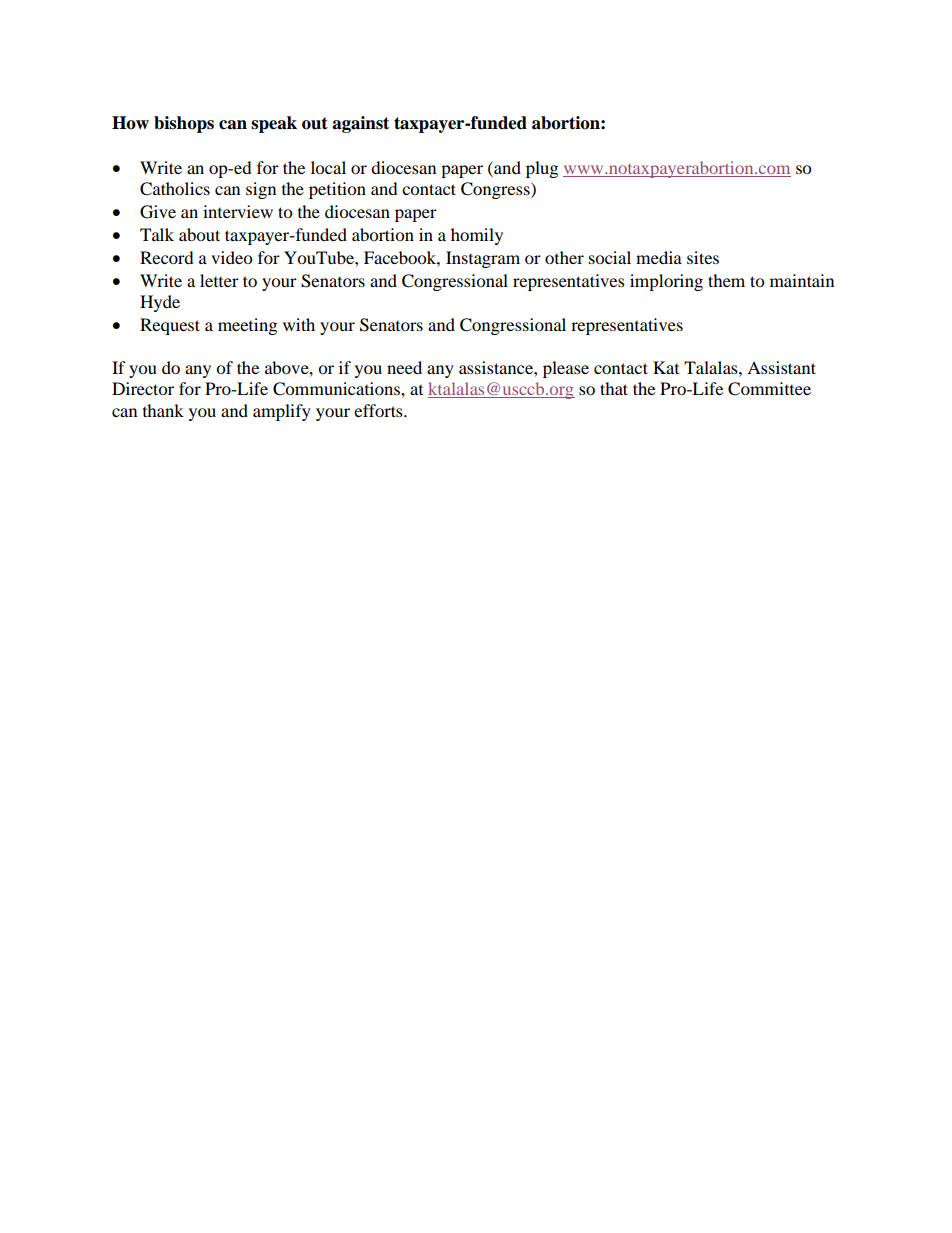 This screenshot has width=952, height=1233. I want to click on against, so click(360, 124).
